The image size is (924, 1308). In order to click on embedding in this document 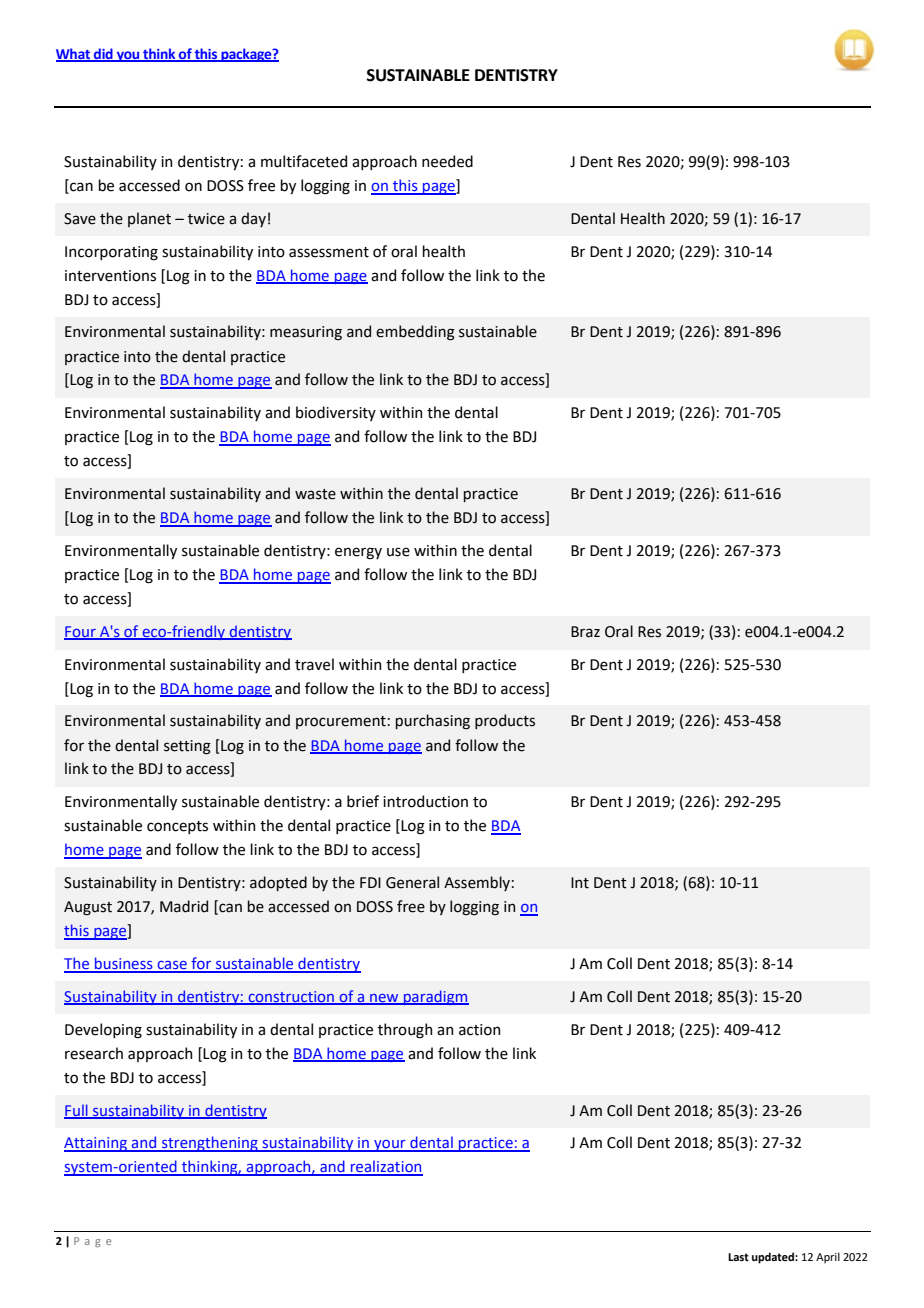, I will do `click(415, 333)`.
